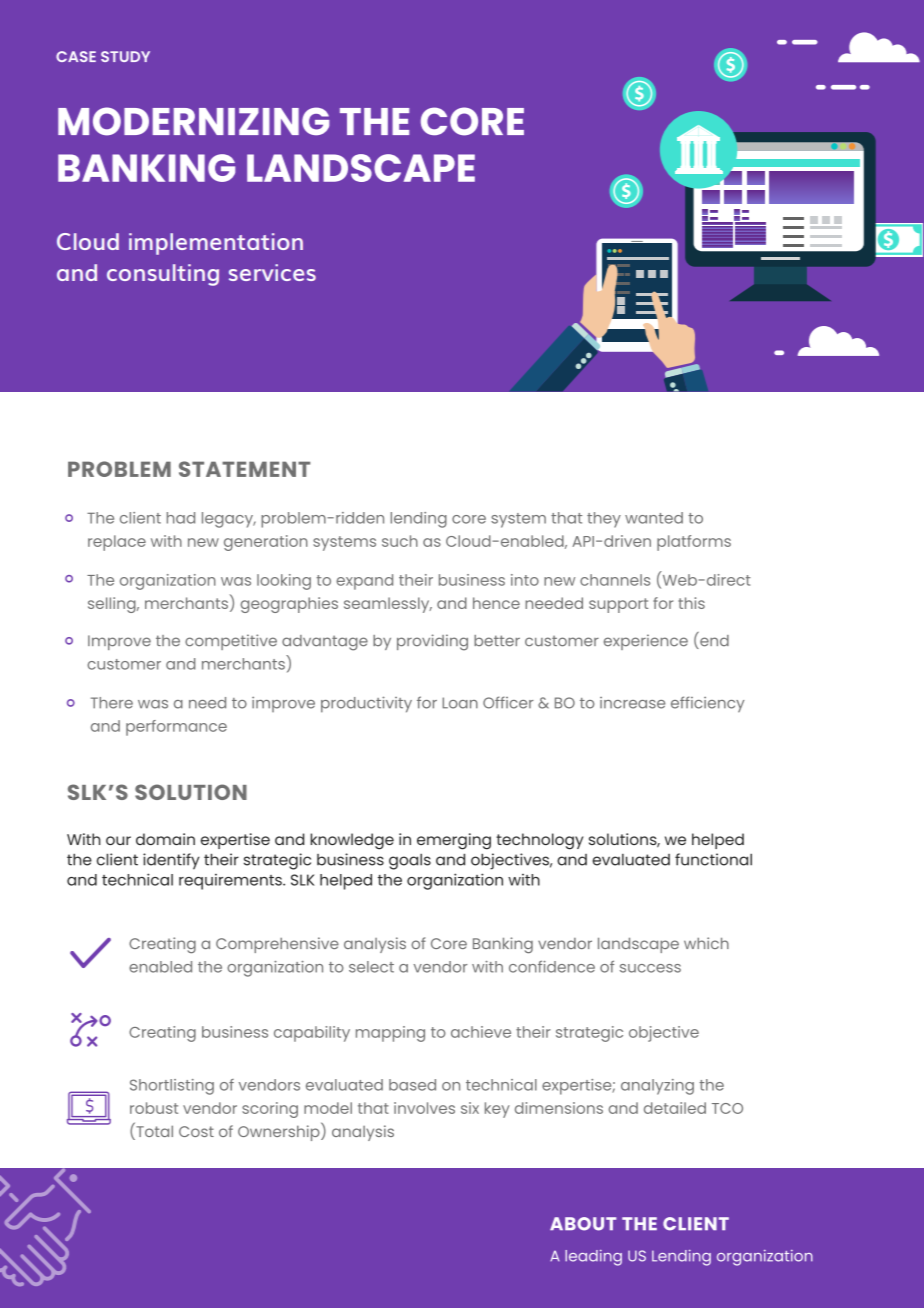 This page has height=1308, width=924. Describe the element at coordinates (654, 518) in the page. I see `wanted` at that location.
